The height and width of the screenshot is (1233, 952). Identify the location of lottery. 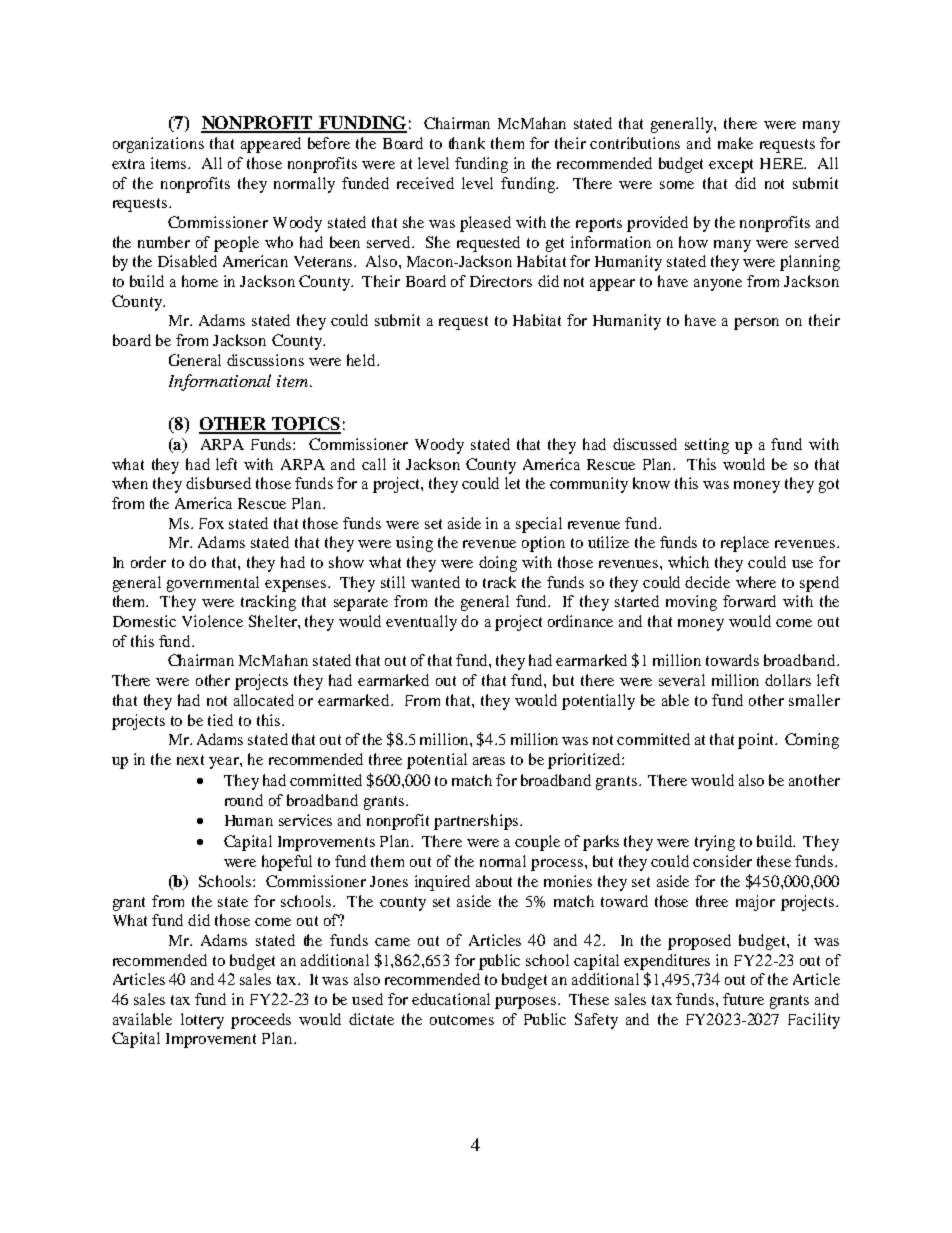
(202, 1021).
